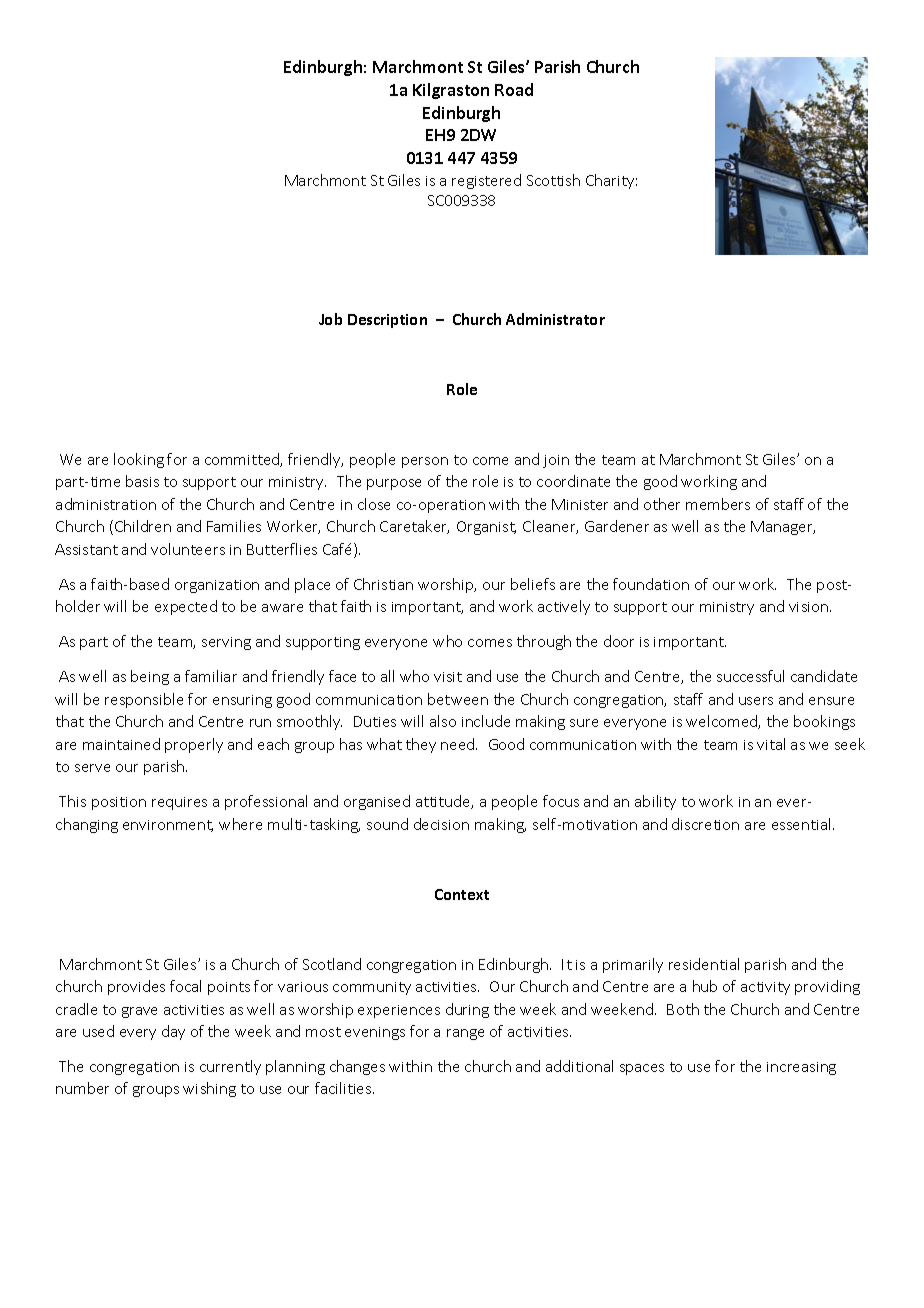 The width and height of the screenshot is (924, 1308). Describe the element at coordinates (771, 744) in the screenshot. I see `vital` at that location.
